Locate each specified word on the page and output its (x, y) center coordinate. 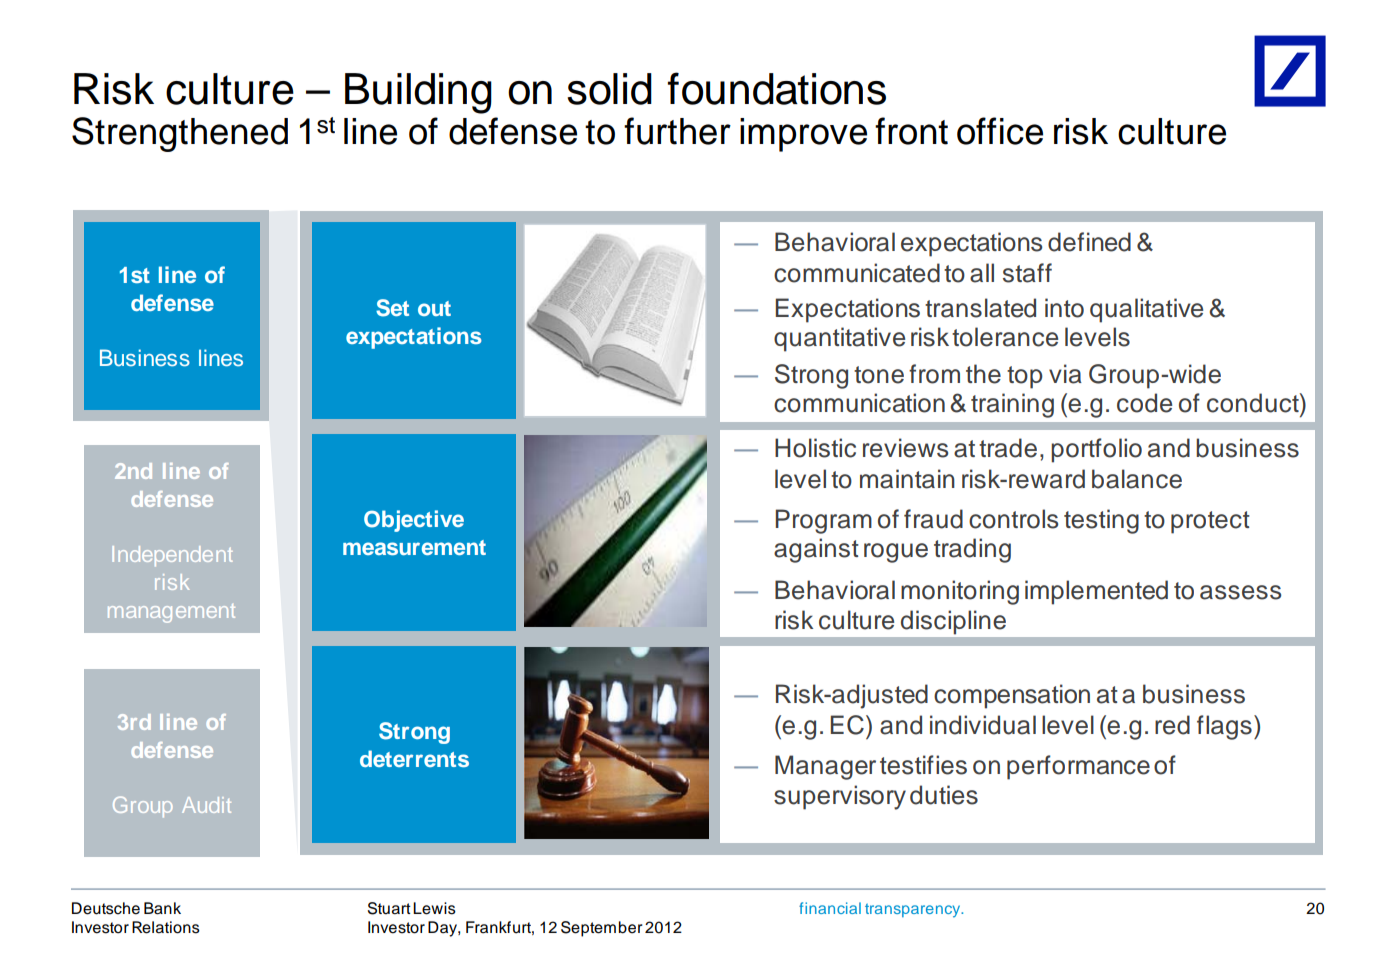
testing (1101, 521)
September (602, 929)
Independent (172, 556)
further (677, 131)
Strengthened (180, 134)
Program (824, 521)
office (1000, 131)
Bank (162, 908)
